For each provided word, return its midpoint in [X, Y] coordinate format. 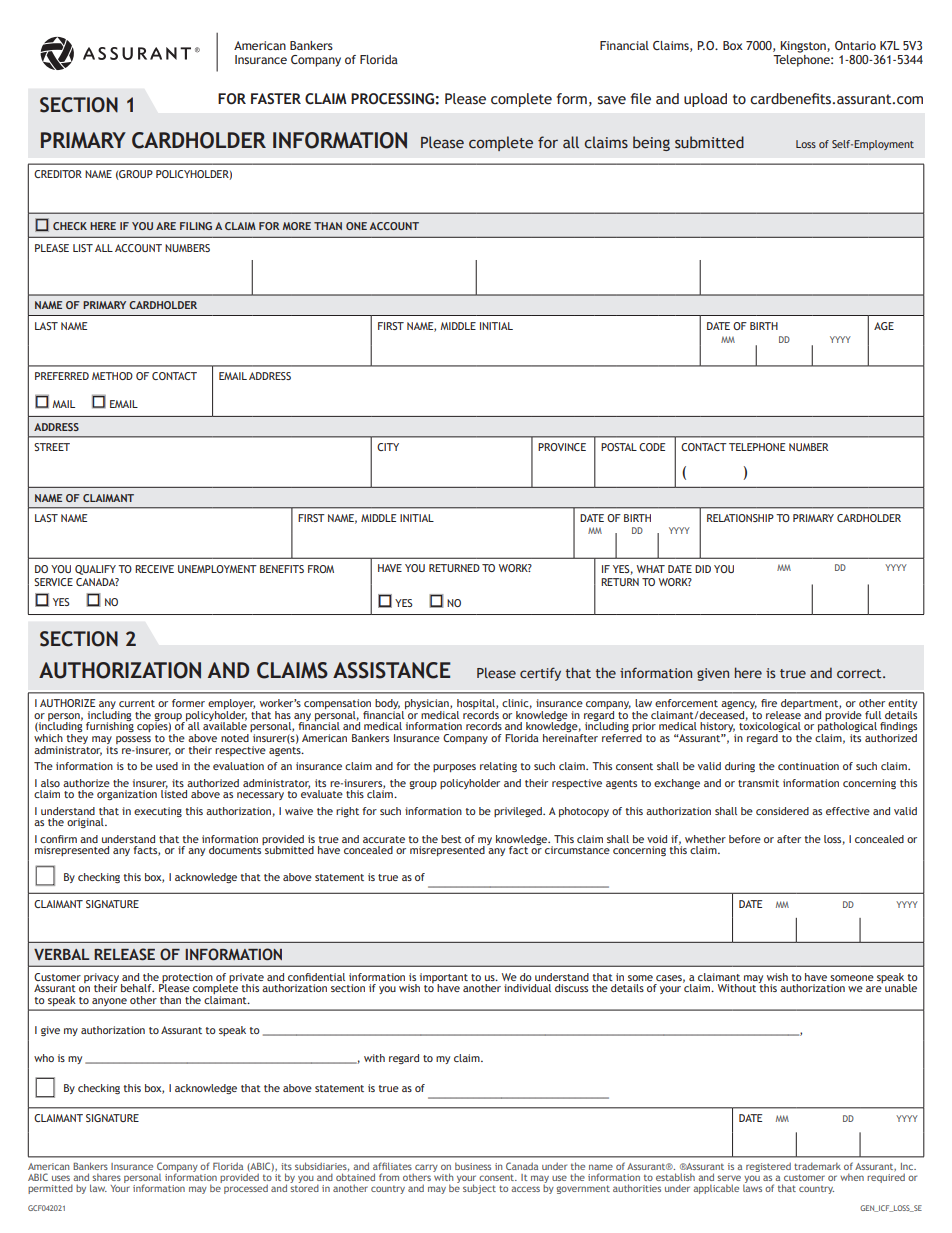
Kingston [804, 47]
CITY [388, 447]
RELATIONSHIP [740, 518]
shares [107, 1177]
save [612, 100]
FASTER [276, 99]
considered [782, 811]
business [473, 1166]
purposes [454, 768]
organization [127, 795]
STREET [52, 447]
